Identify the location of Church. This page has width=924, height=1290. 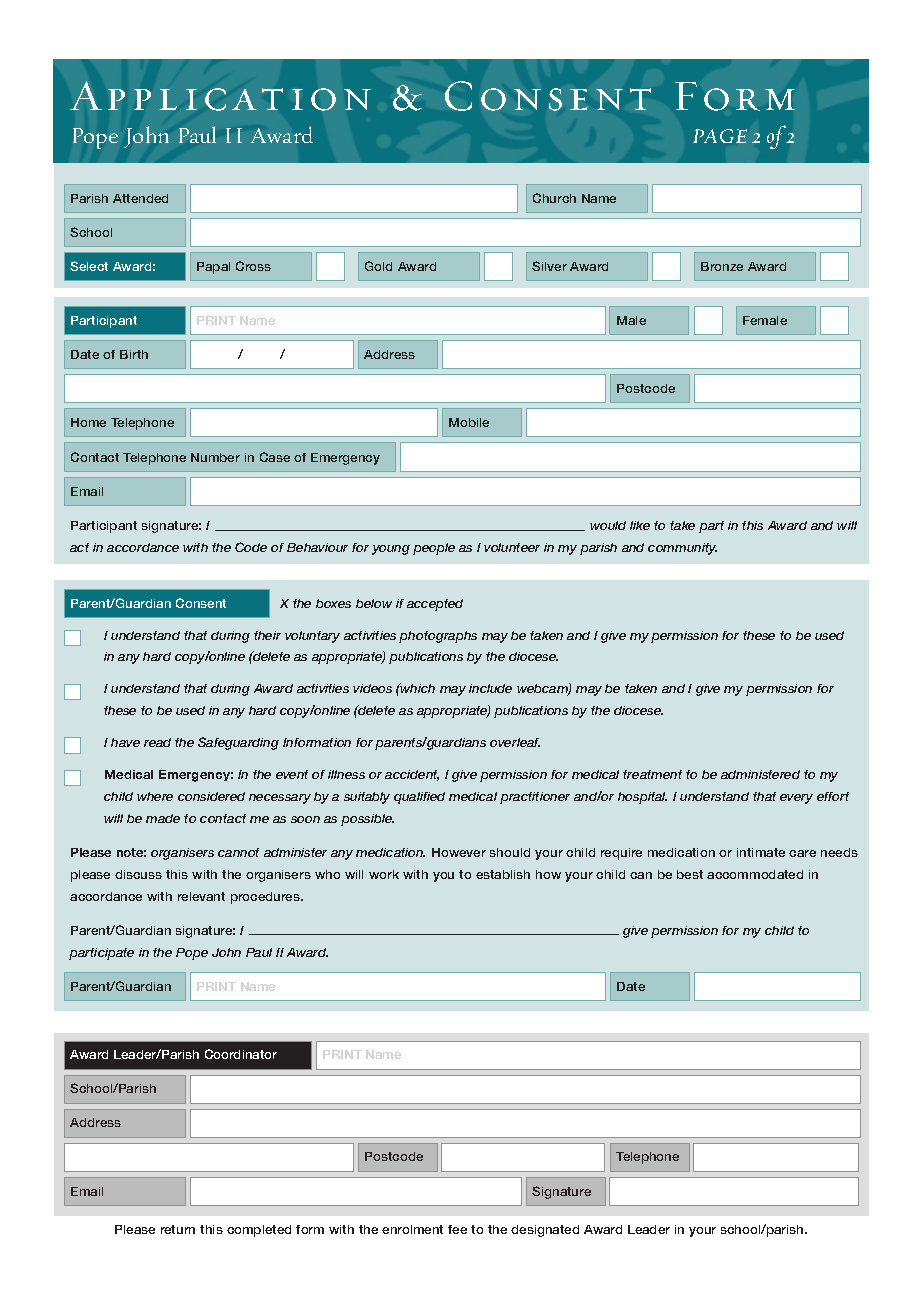
(554, 198).
